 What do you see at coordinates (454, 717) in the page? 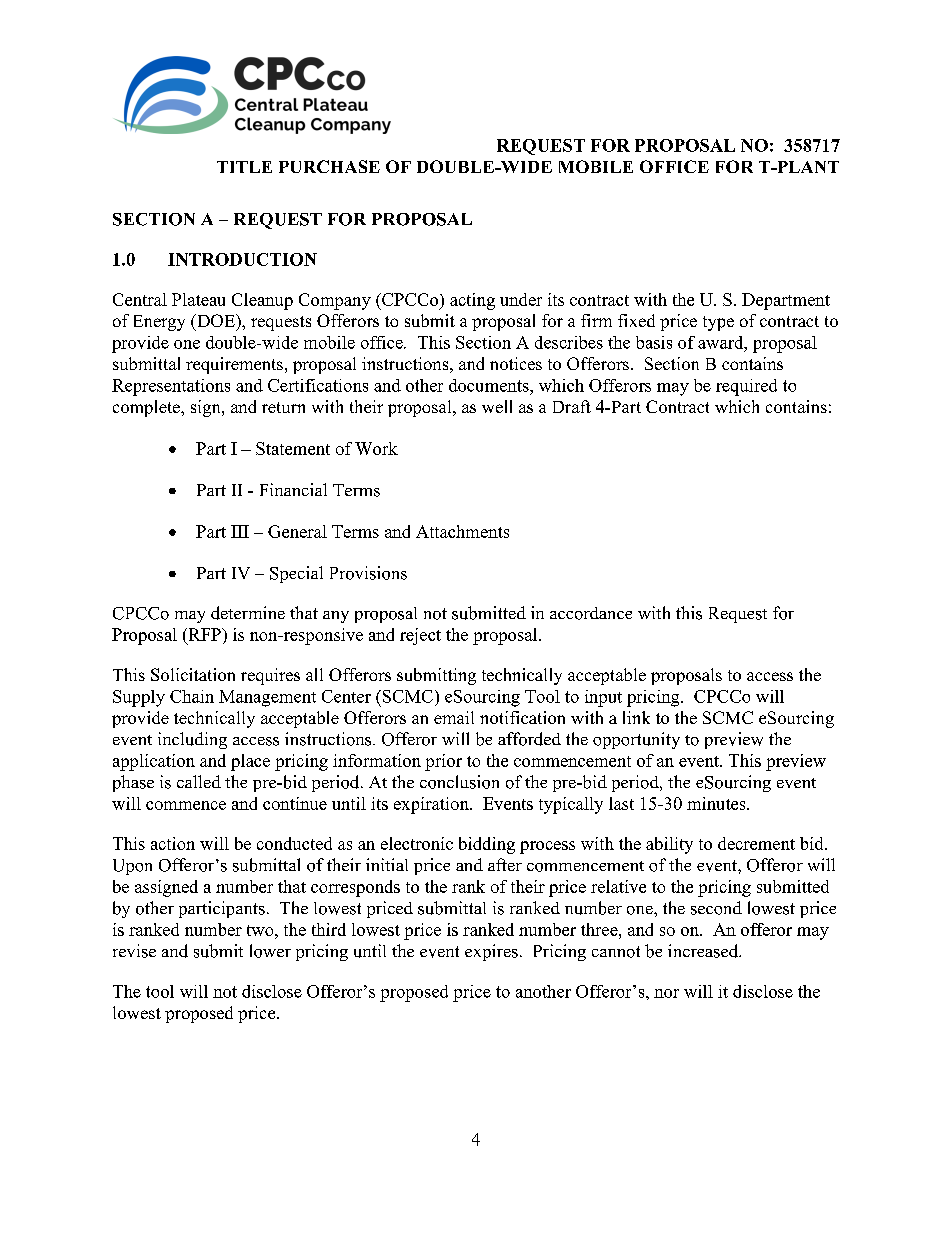
I see `email` at bounding box center [454, 717].
